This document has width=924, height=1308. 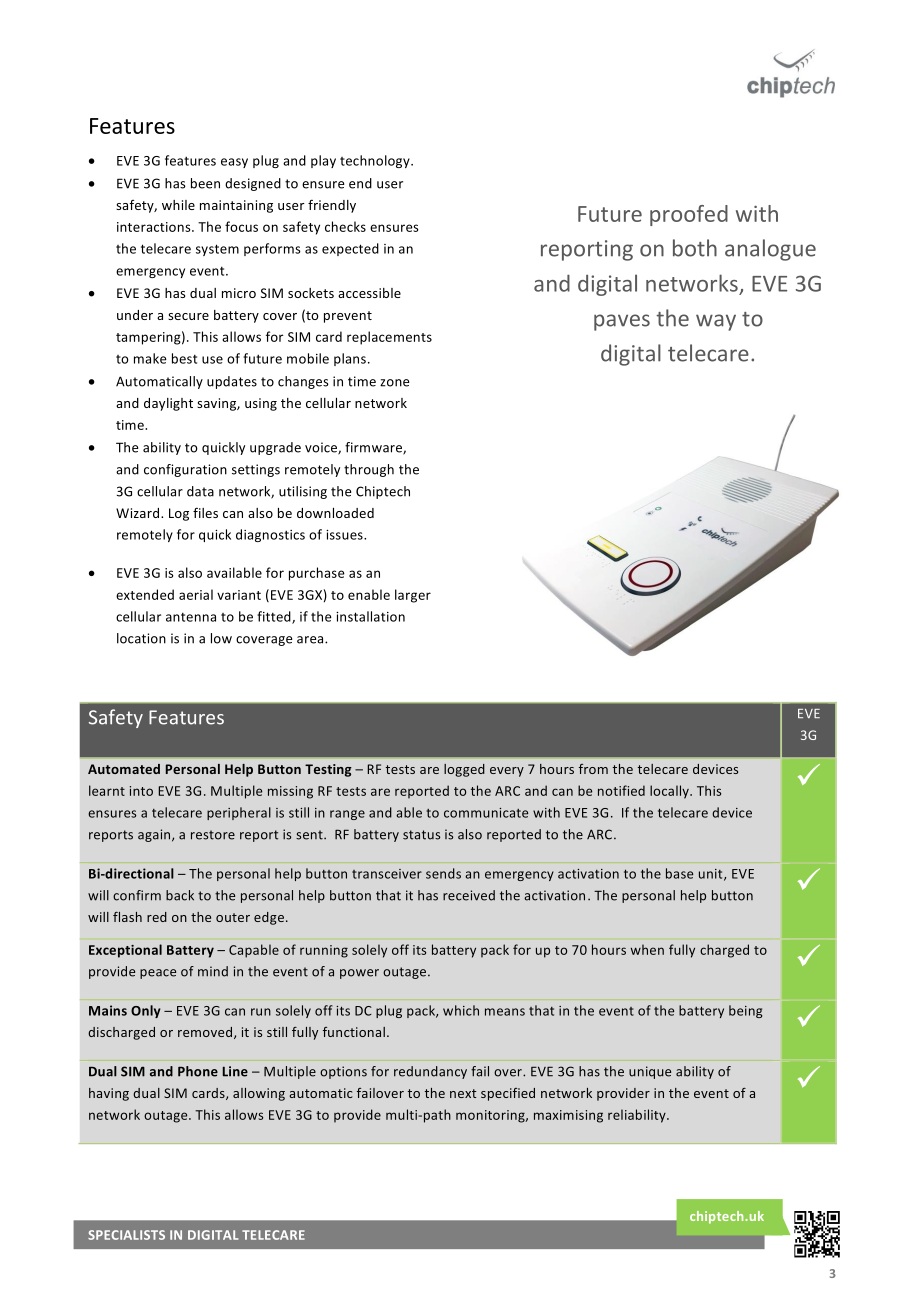 I want to click on proofed, so click(x=689, y=215).
